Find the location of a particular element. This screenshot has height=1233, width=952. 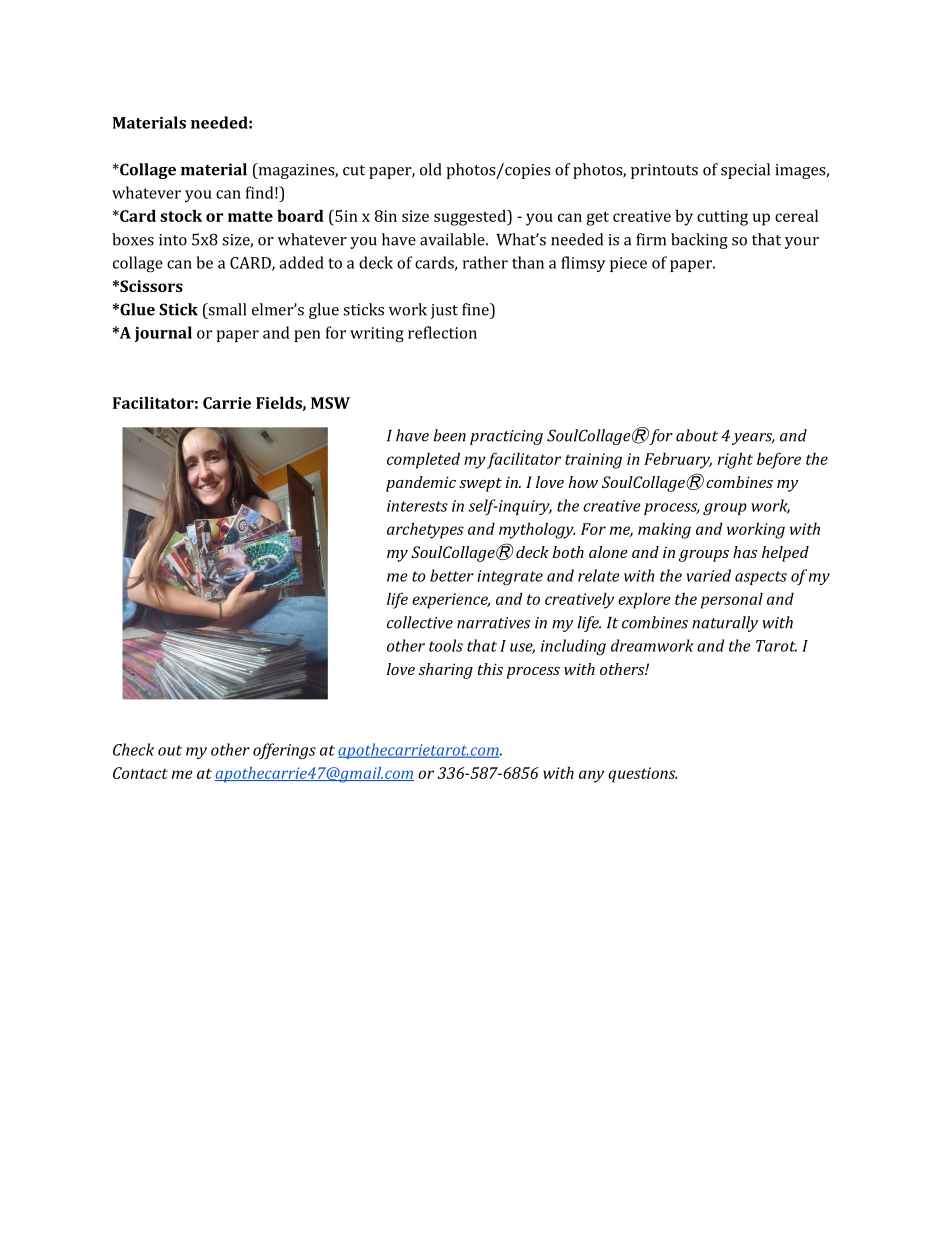

swept is located at coordinates (480, 485).
